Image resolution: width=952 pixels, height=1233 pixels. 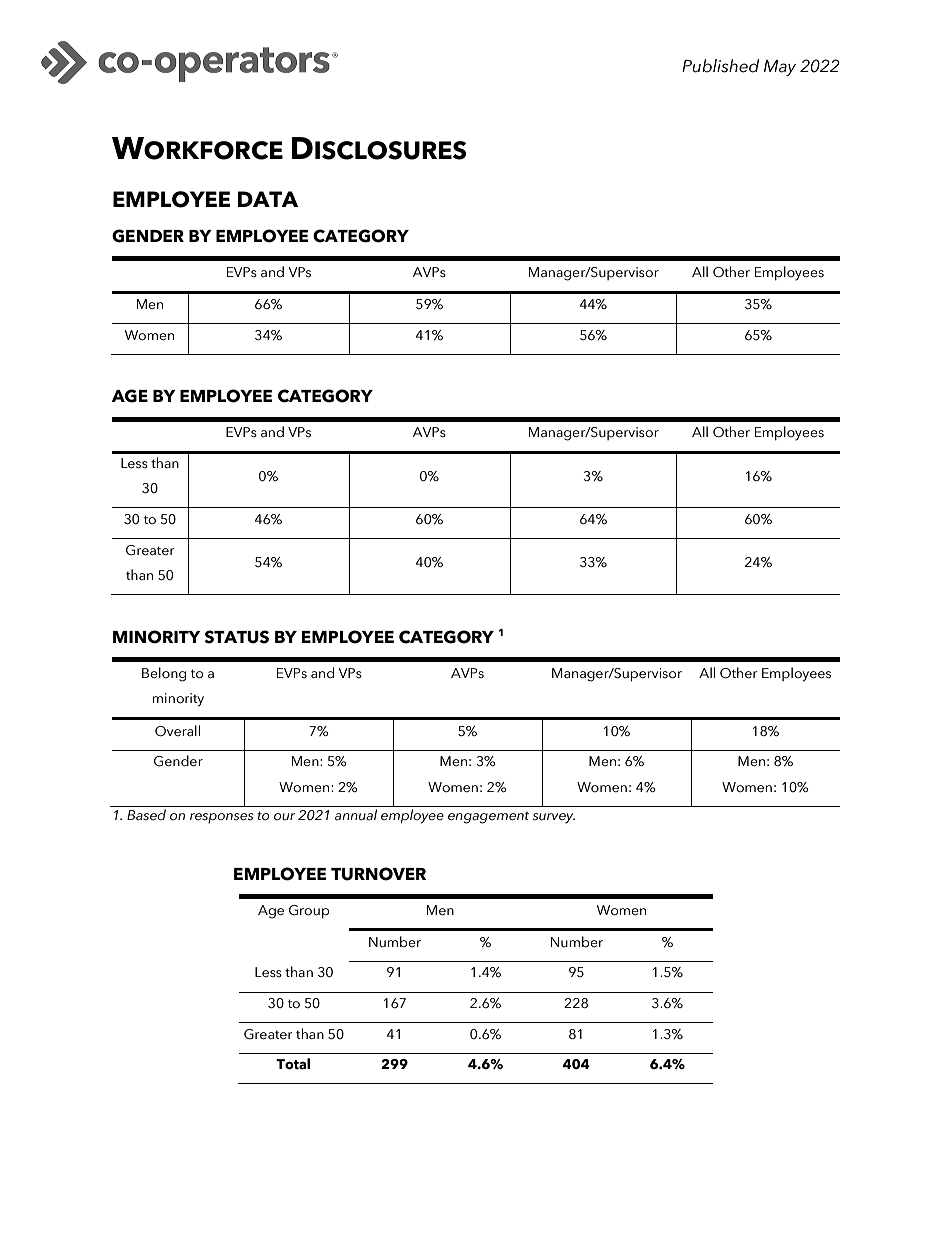 What do you see at coordinates (356, 815) in the page?
I see `annual` at bounding box center [356, 815].
